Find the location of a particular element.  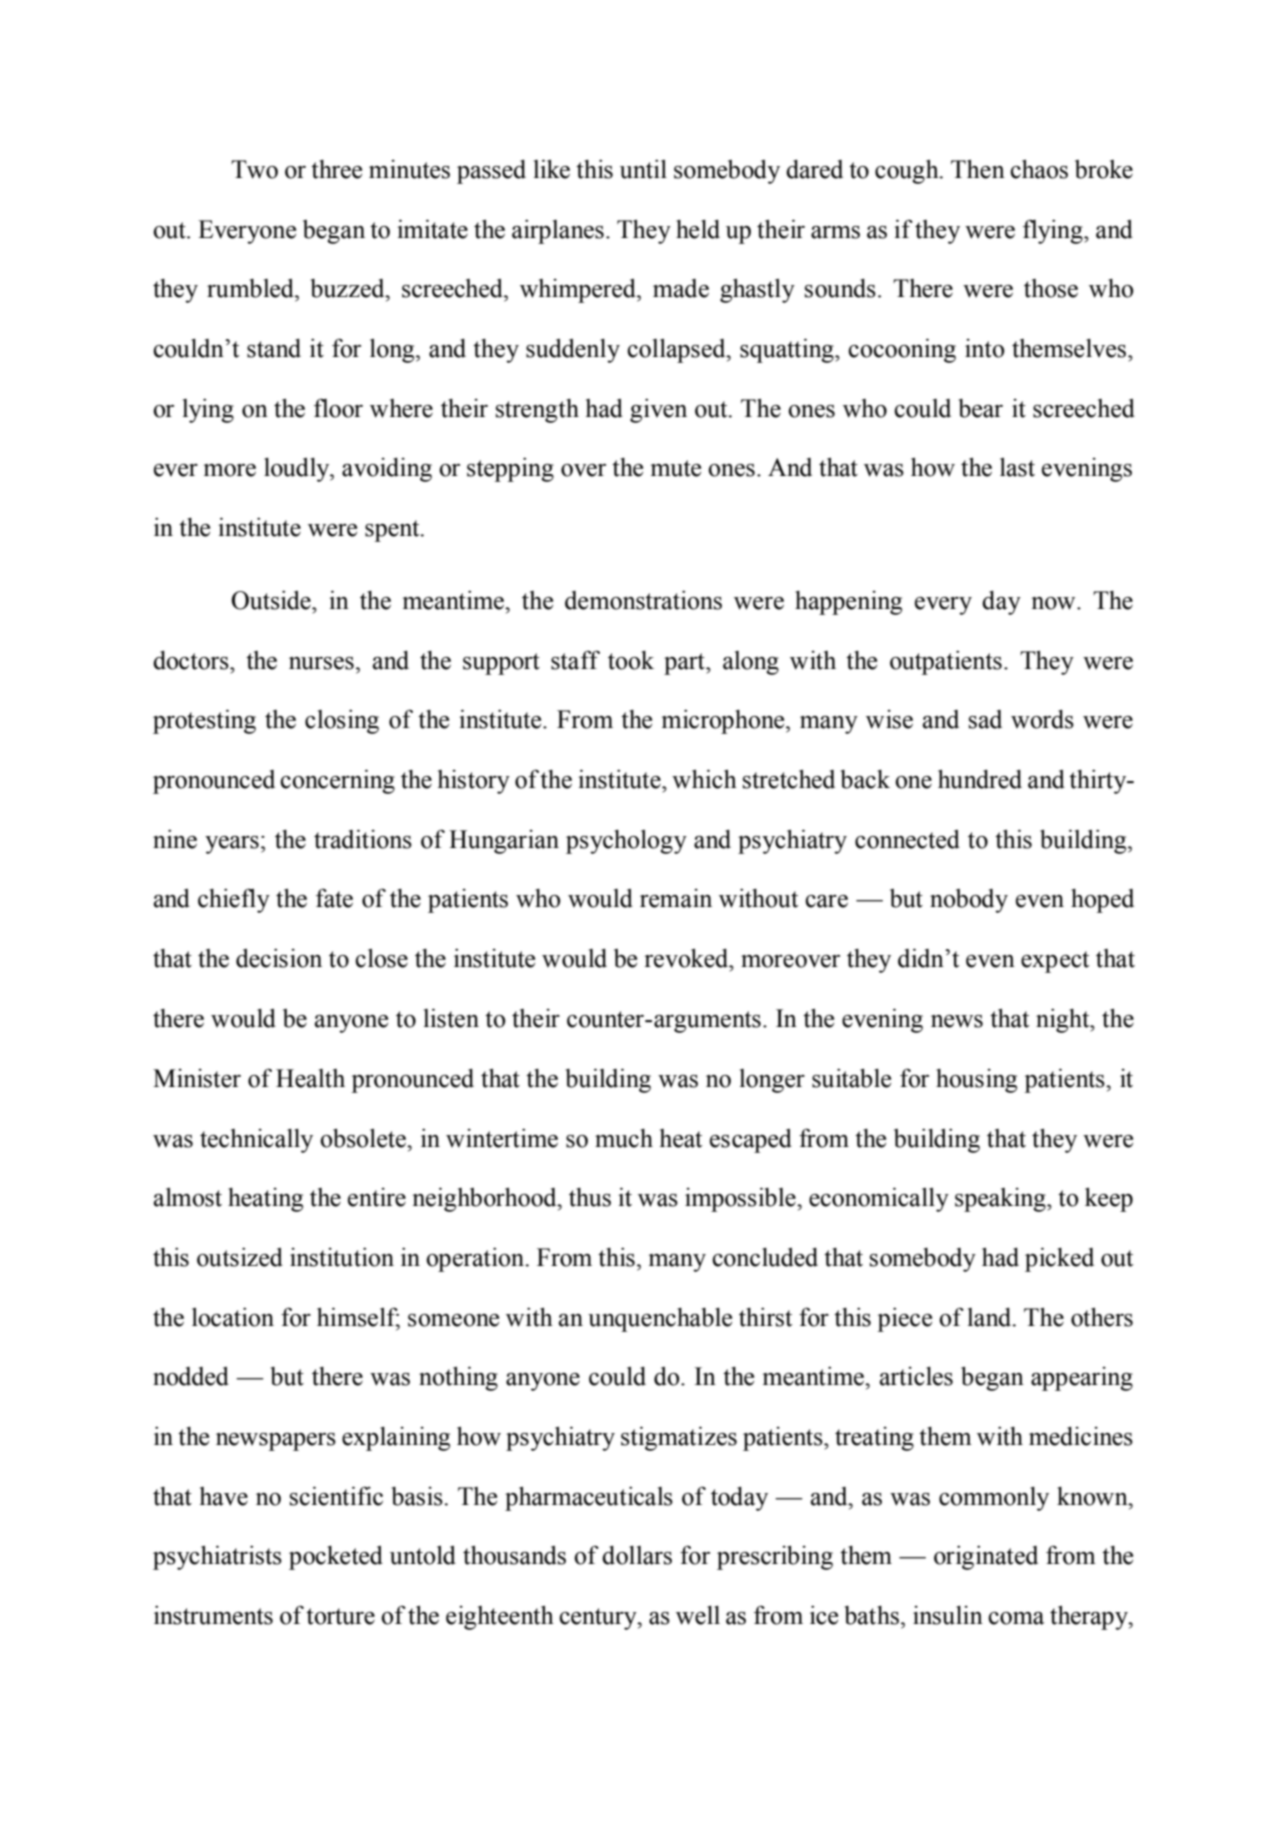

dollars is located at coordinates (637, 1555).
